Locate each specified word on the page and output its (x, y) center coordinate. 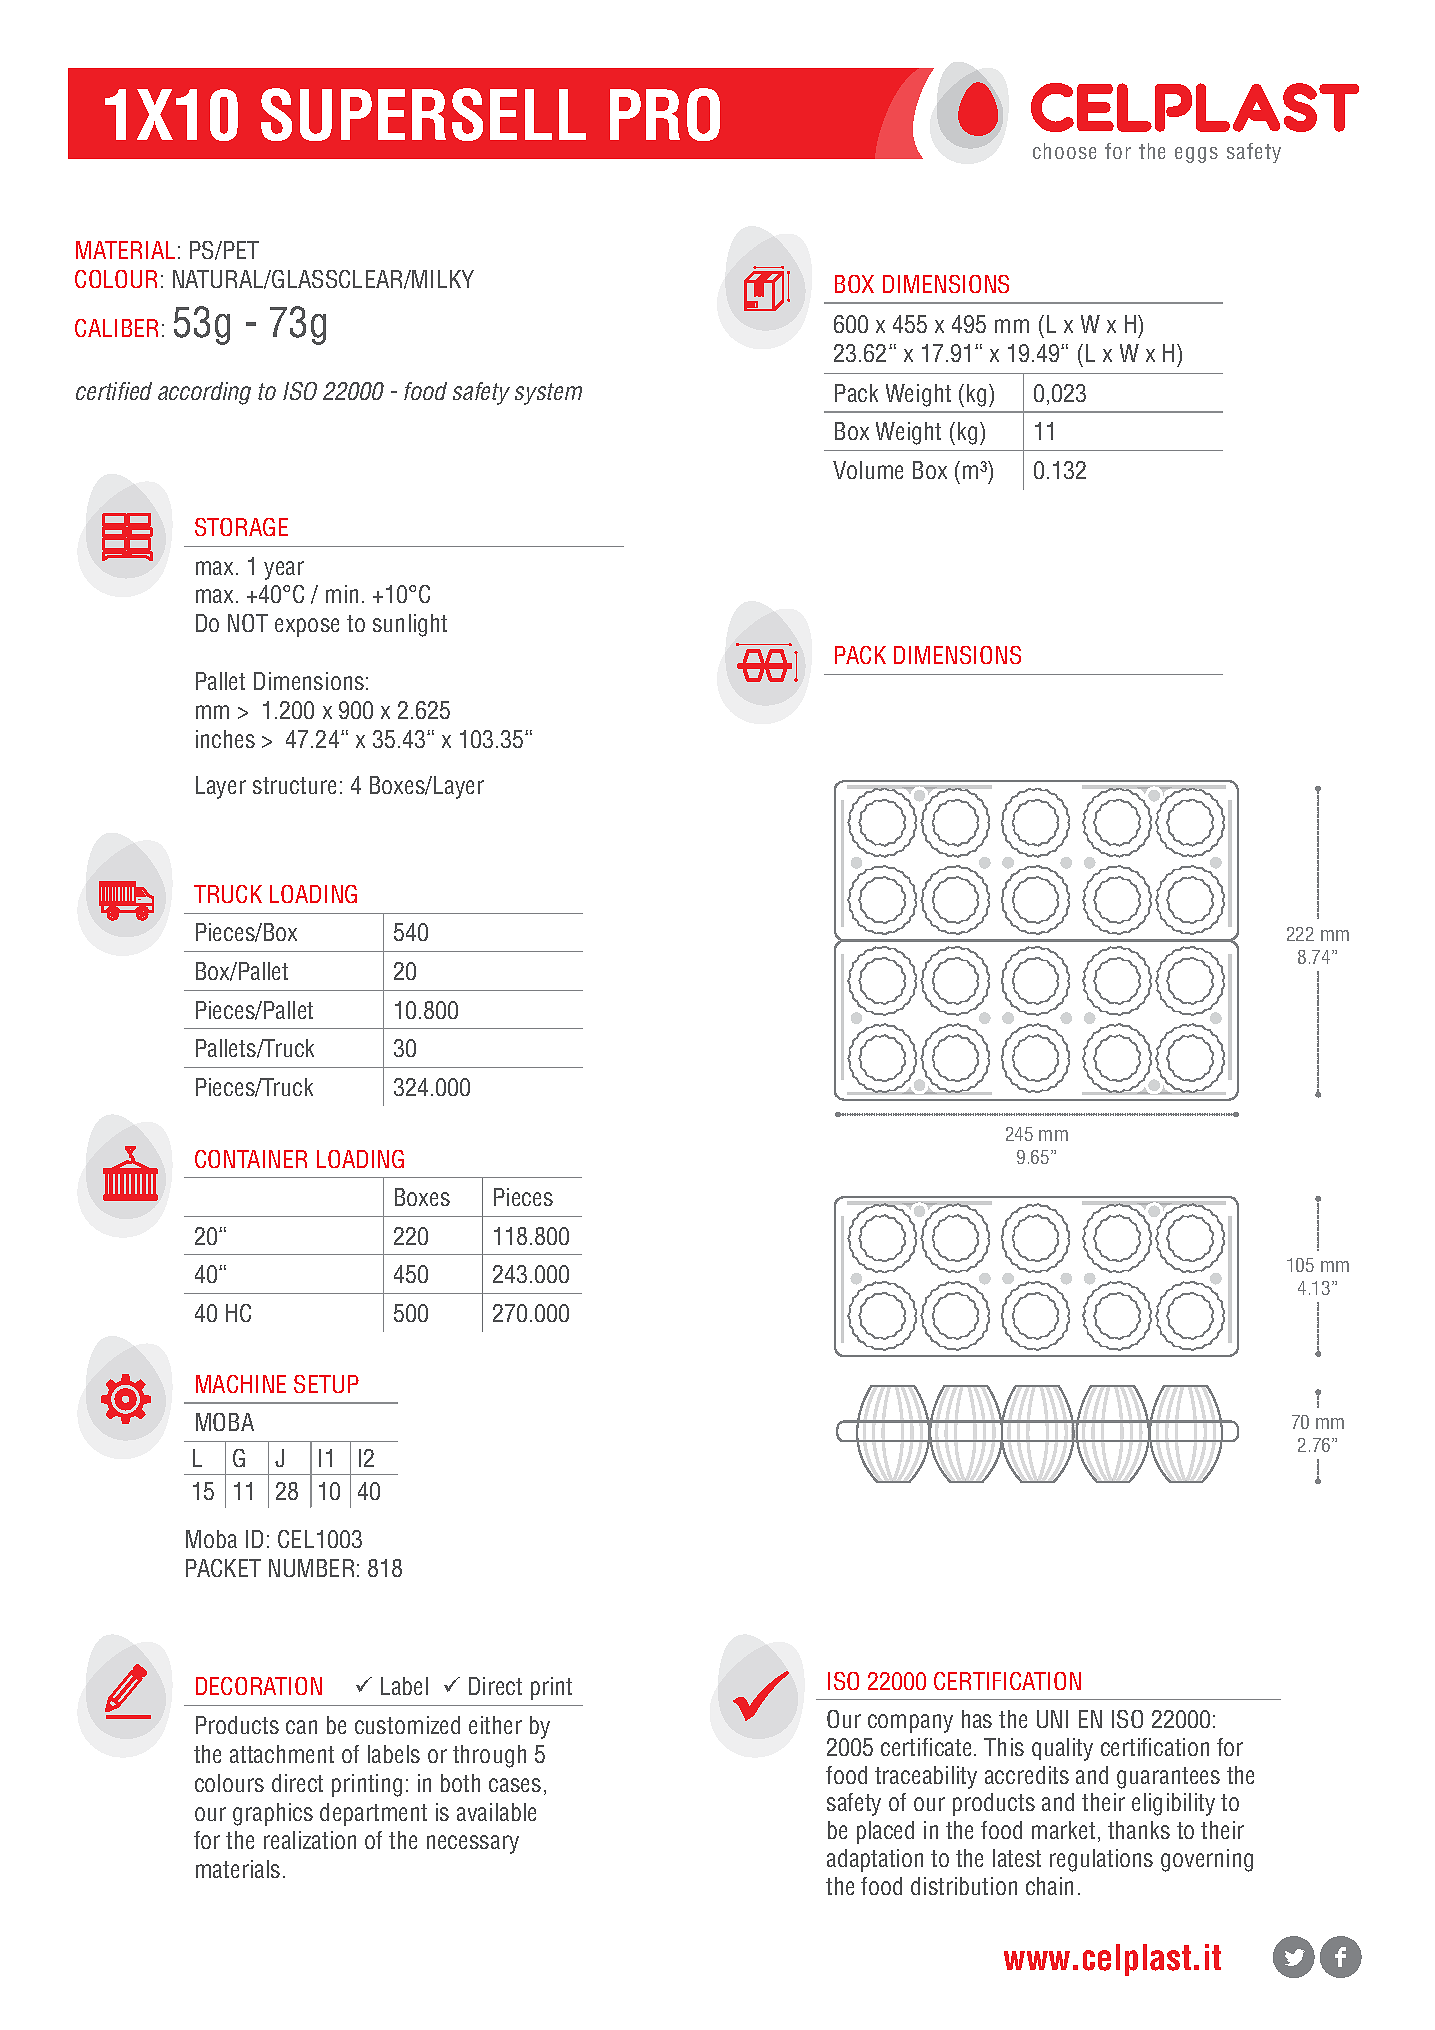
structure (294, 785)
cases (515, 1785)
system (548, 394)
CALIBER (116, 328)
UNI (1052, 1719)
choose (1064, 151)
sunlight (410, 625)
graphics (273, 1814)
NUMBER (311, 1568)
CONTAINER (251, 1159)
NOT (248, 623)
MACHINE (241, 1384)
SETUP (326, 1384)
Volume (868, 470)
